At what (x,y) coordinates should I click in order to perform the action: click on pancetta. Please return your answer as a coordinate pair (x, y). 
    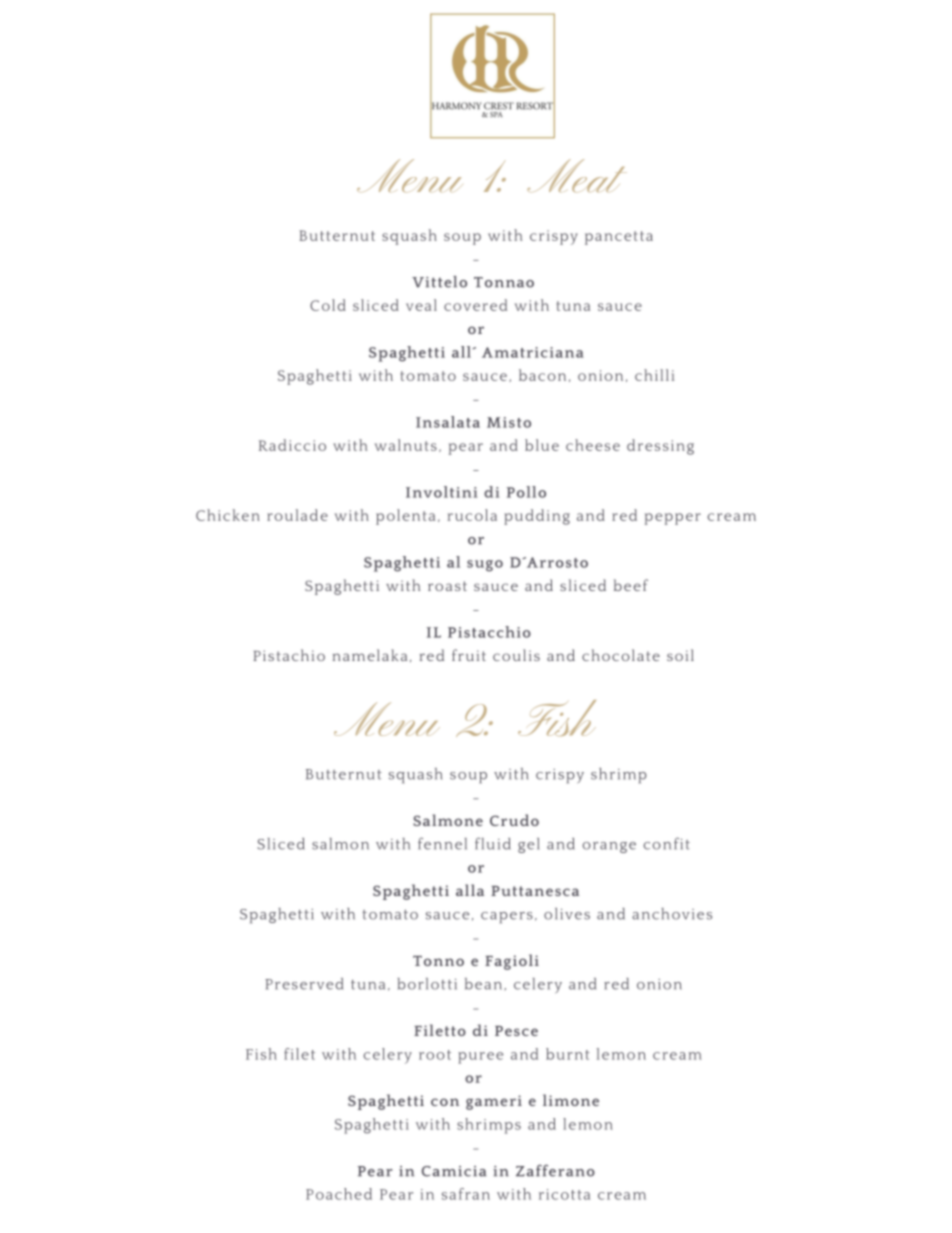
    Looking at the image, I should click on (619, 238).
